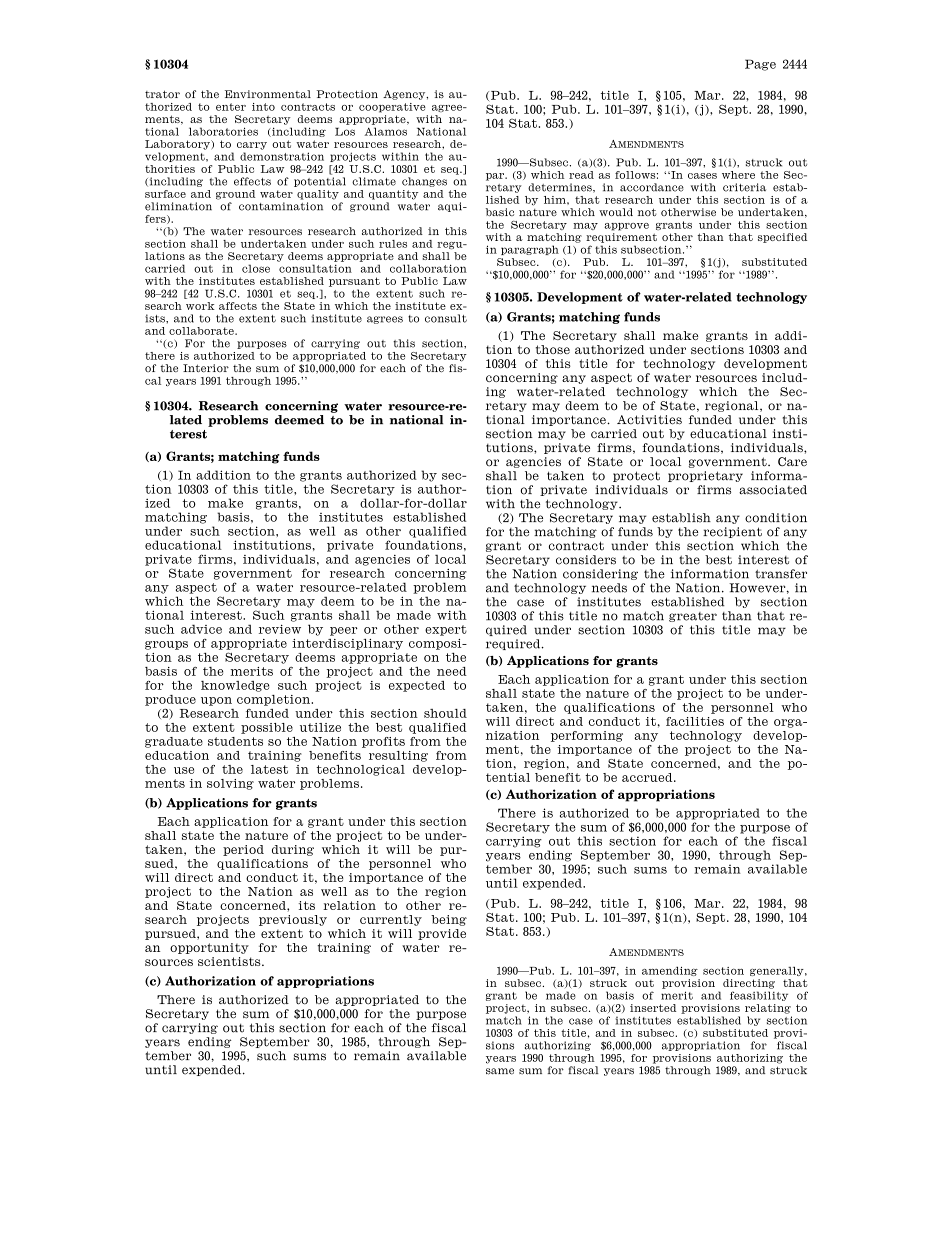  I want to click on should, so click(445, 713).
